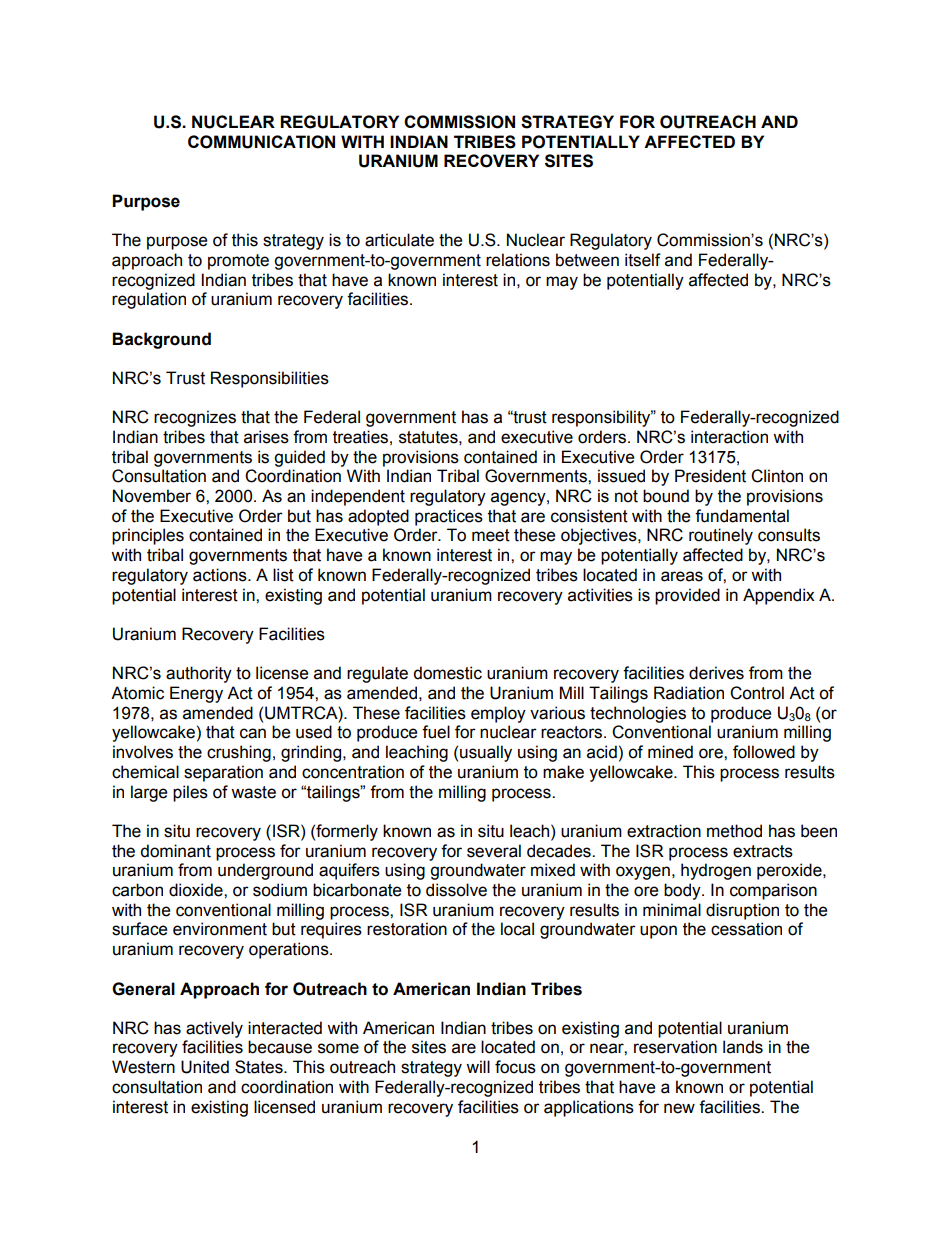  What do you see at coordinates (197, 890) in the page?
I see `dioxide` at bounding box center [197, 890].
